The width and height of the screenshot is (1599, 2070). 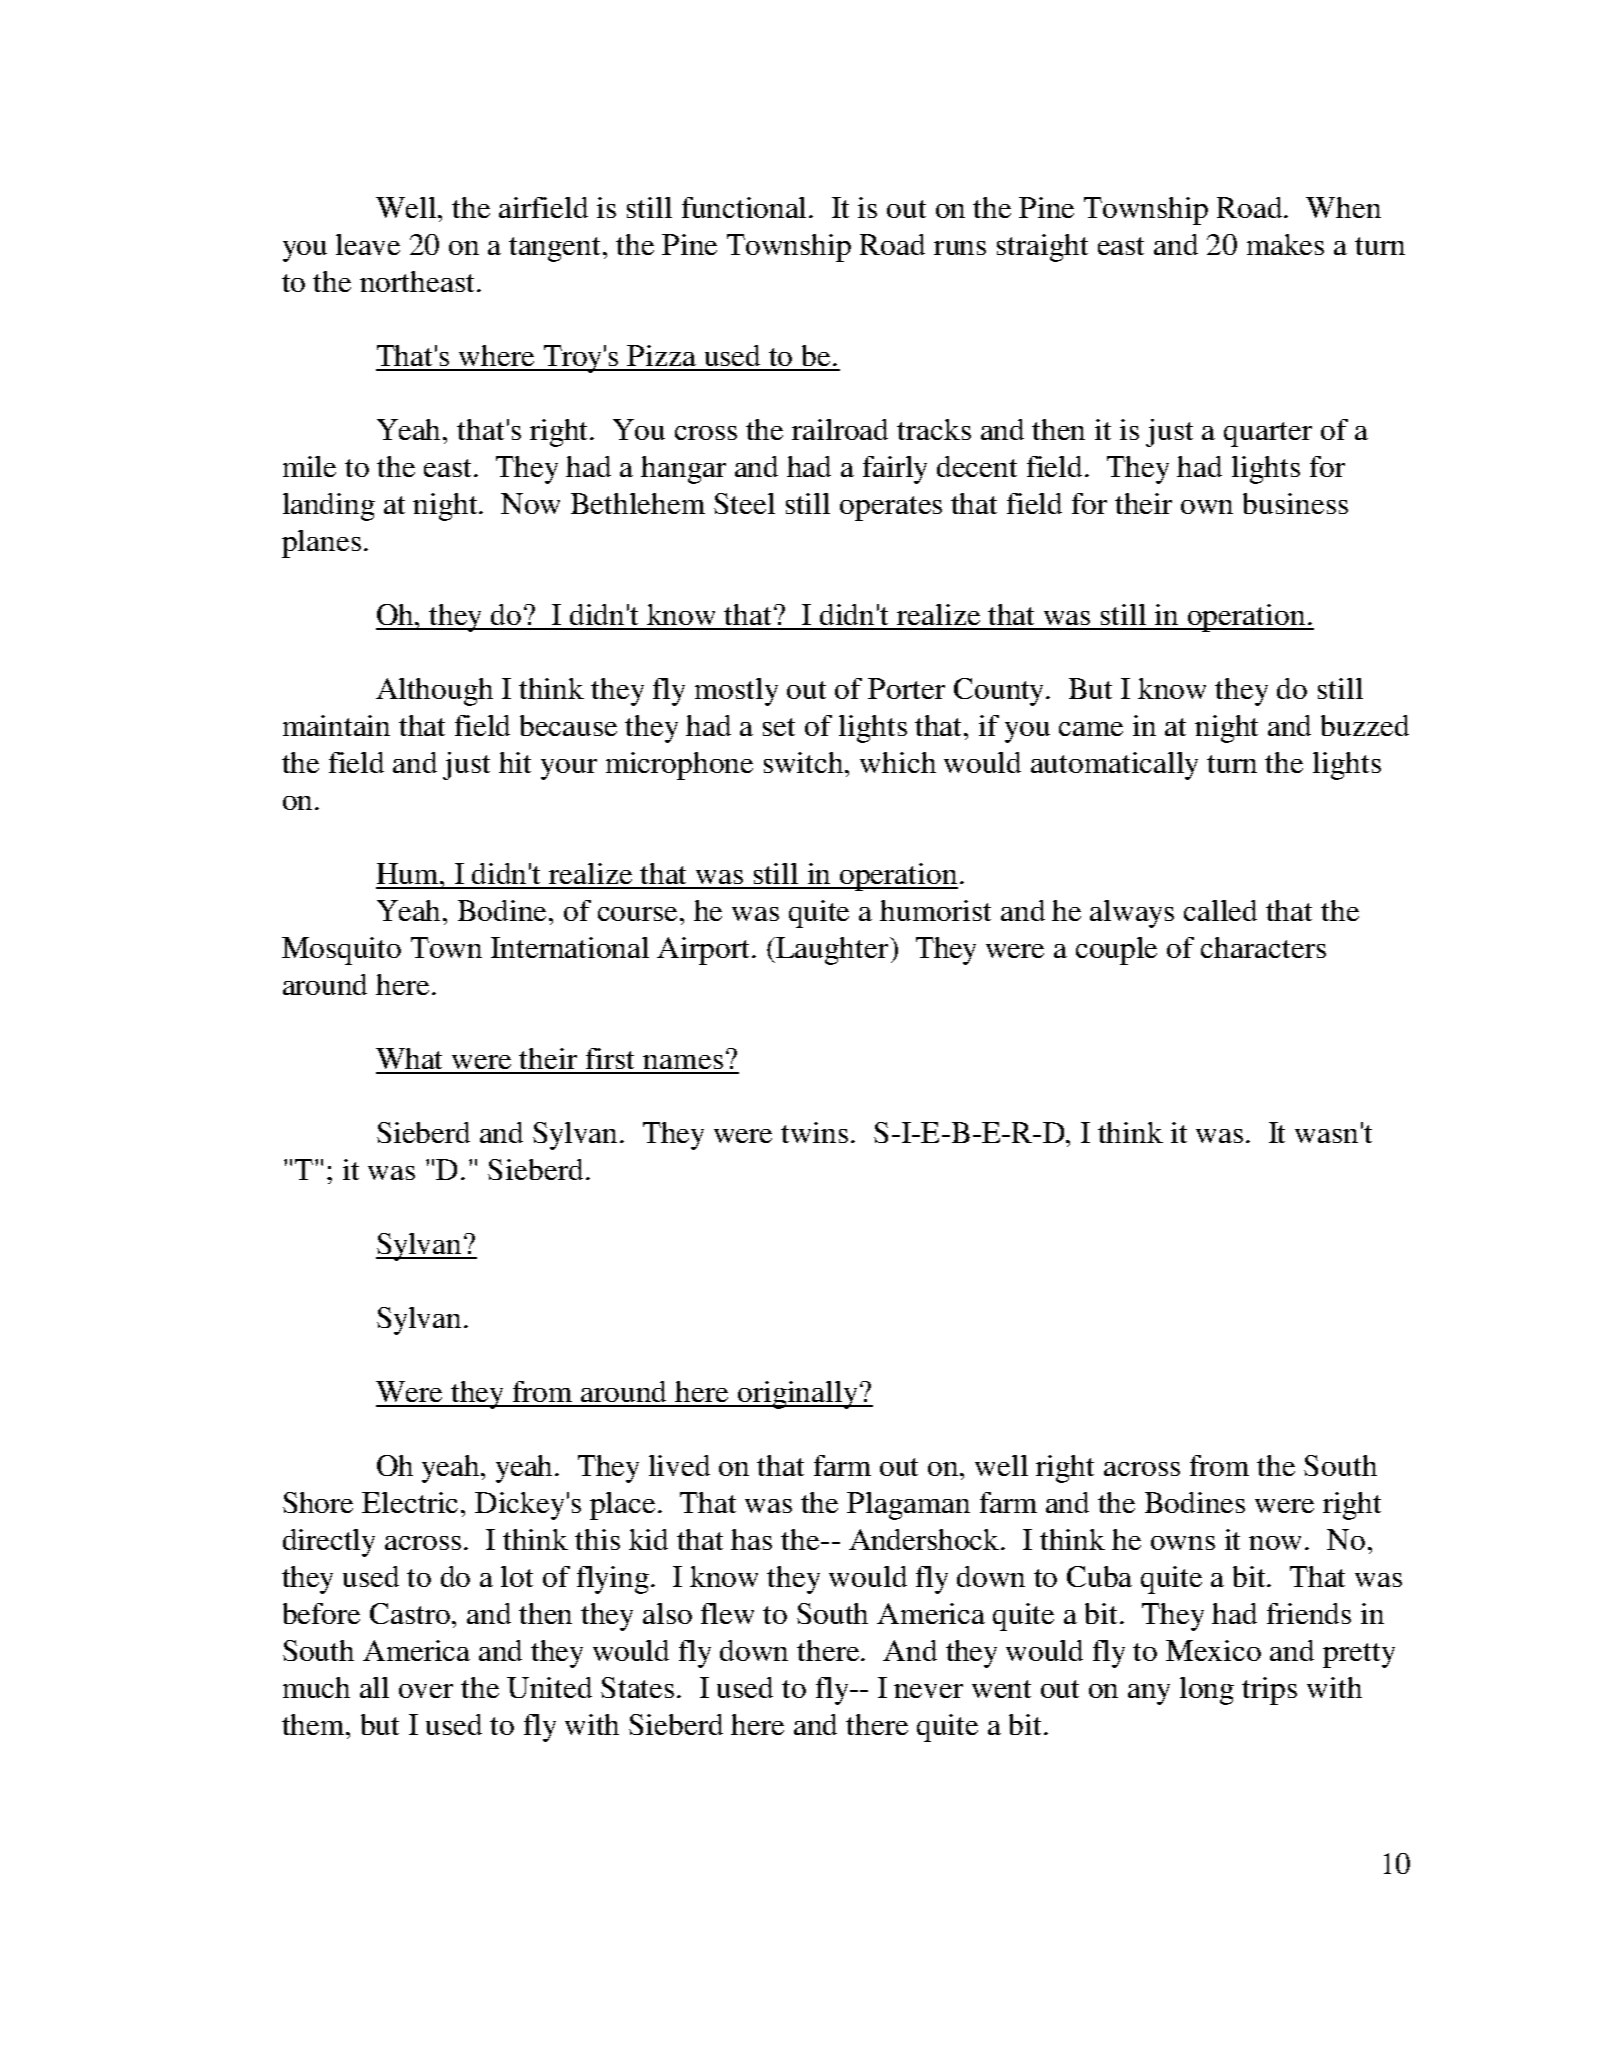 What do you see at coordinates (833, 951) in the screenshot?
I see `Laughter` at bounding box center [833, 951].
